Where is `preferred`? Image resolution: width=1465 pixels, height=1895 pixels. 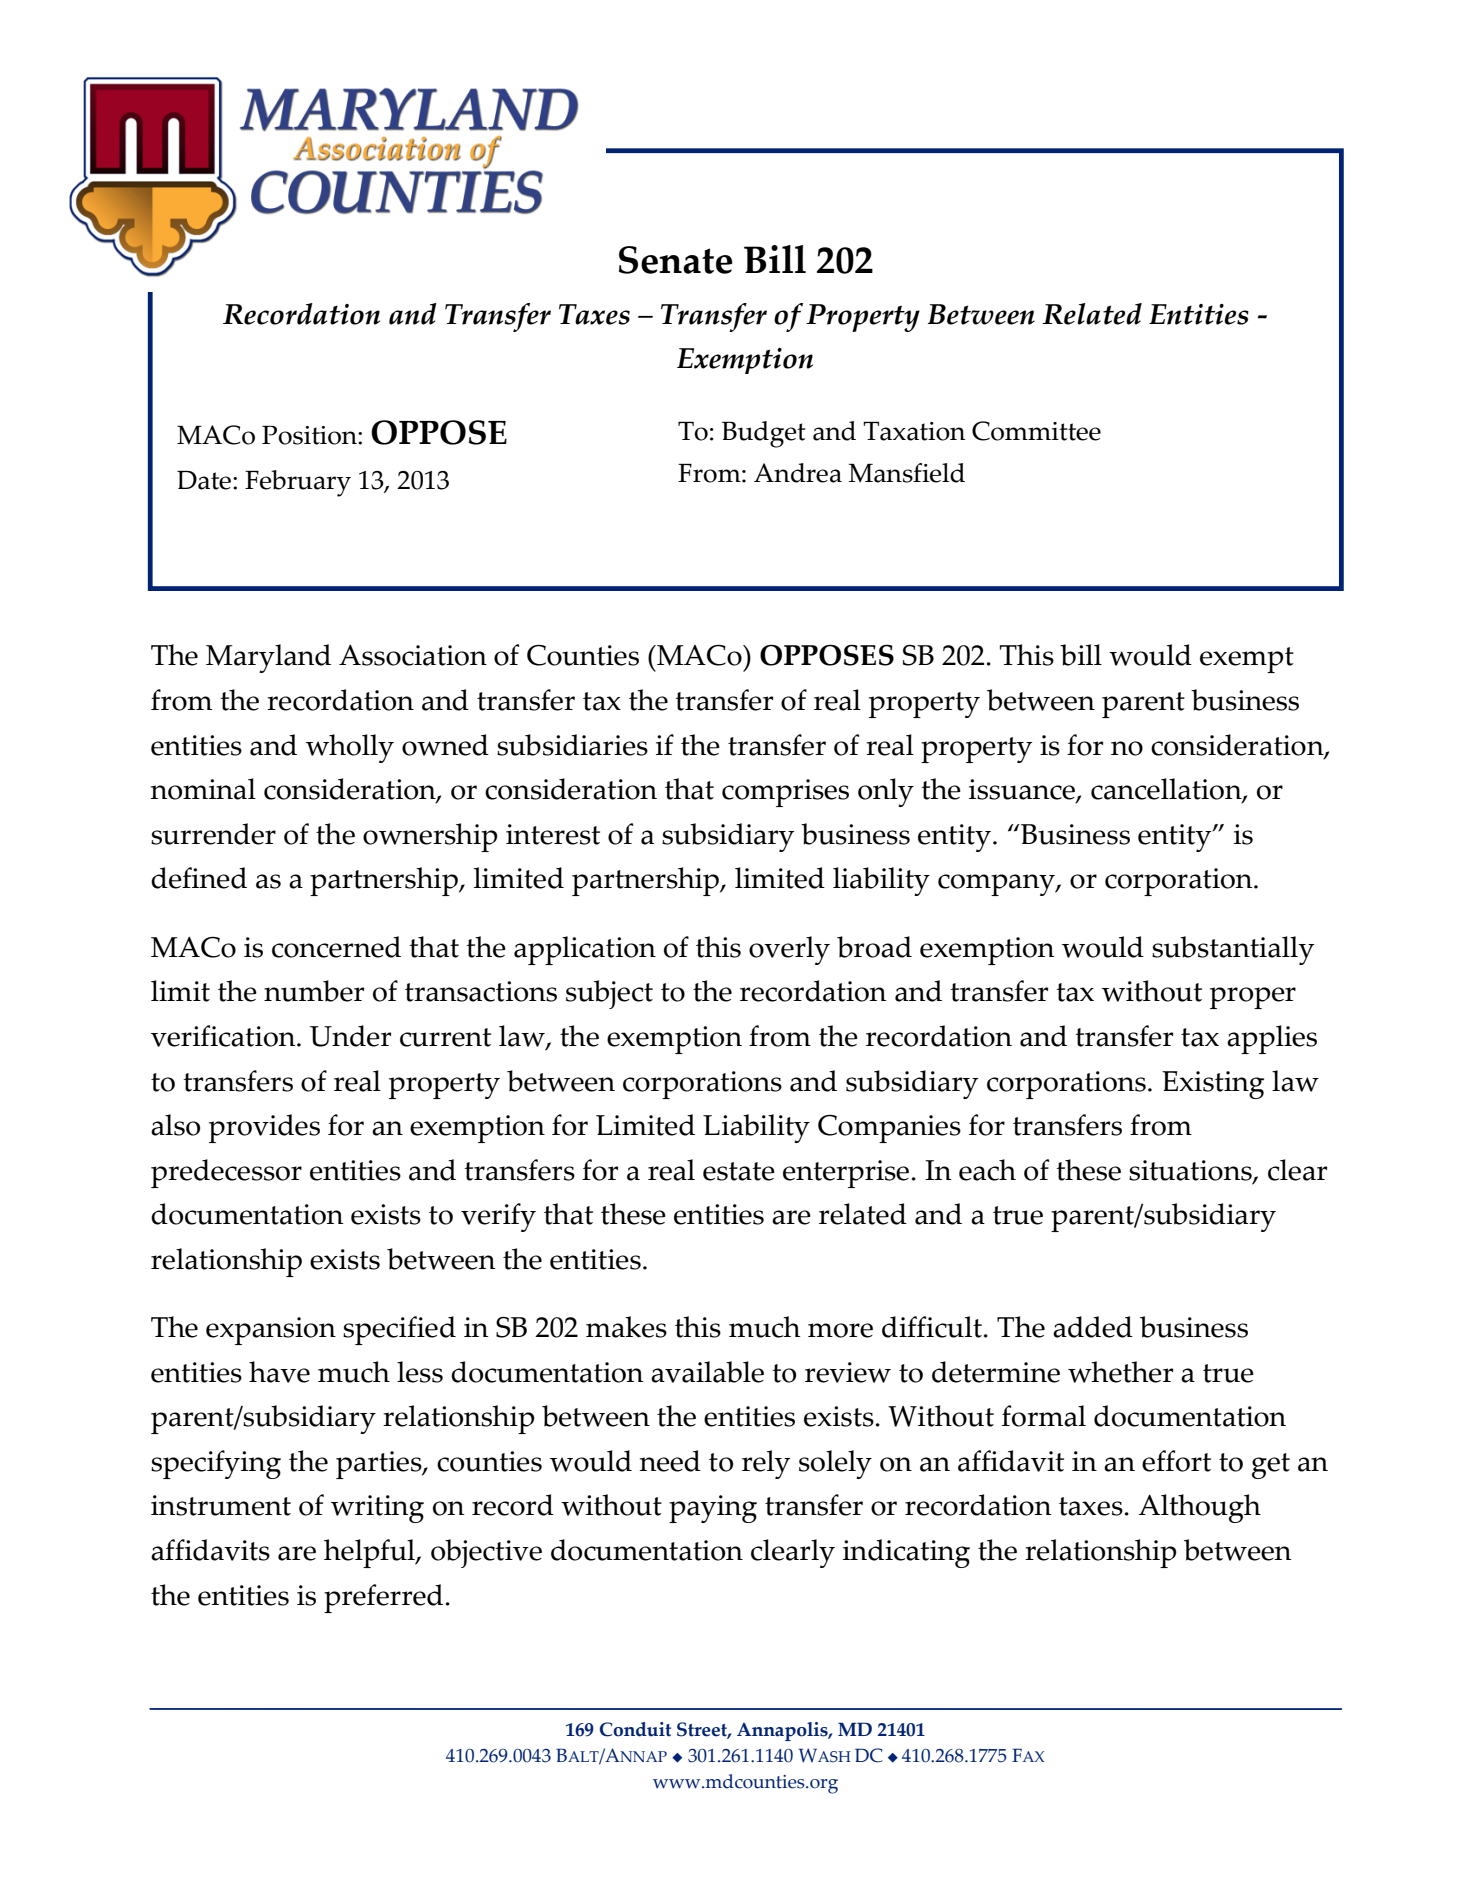
preferred is located at coordinates (383, 1598).
